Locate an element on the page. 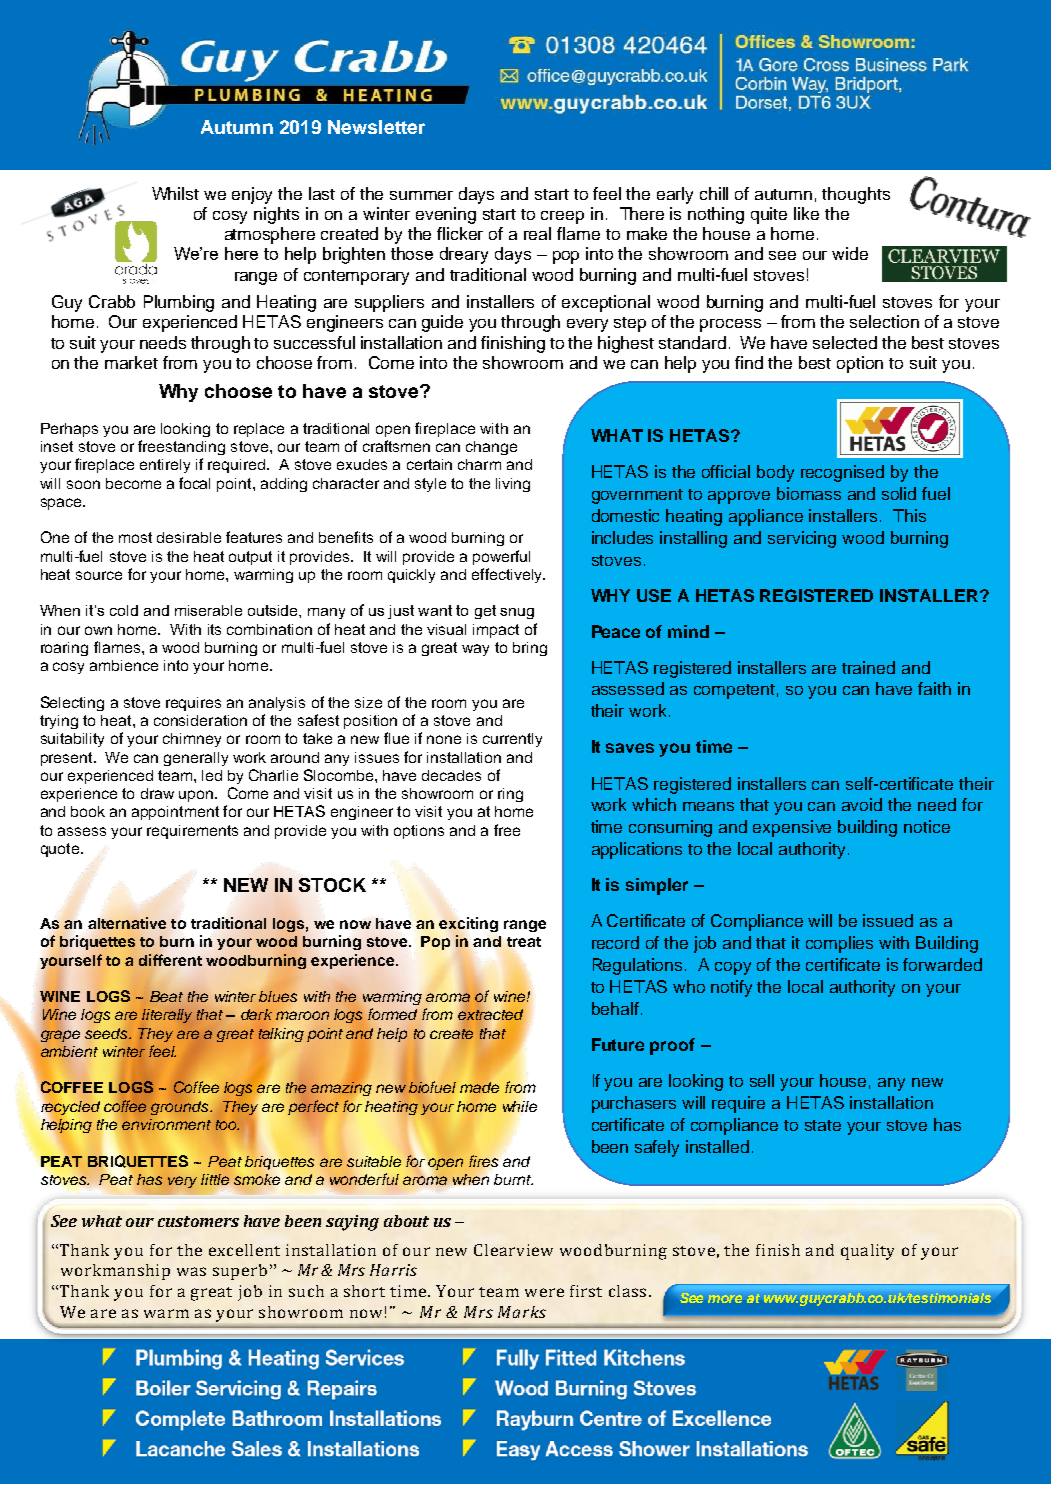 The width and height of the document is (1051, 1486). was is located at coordinates (191, 1271).
